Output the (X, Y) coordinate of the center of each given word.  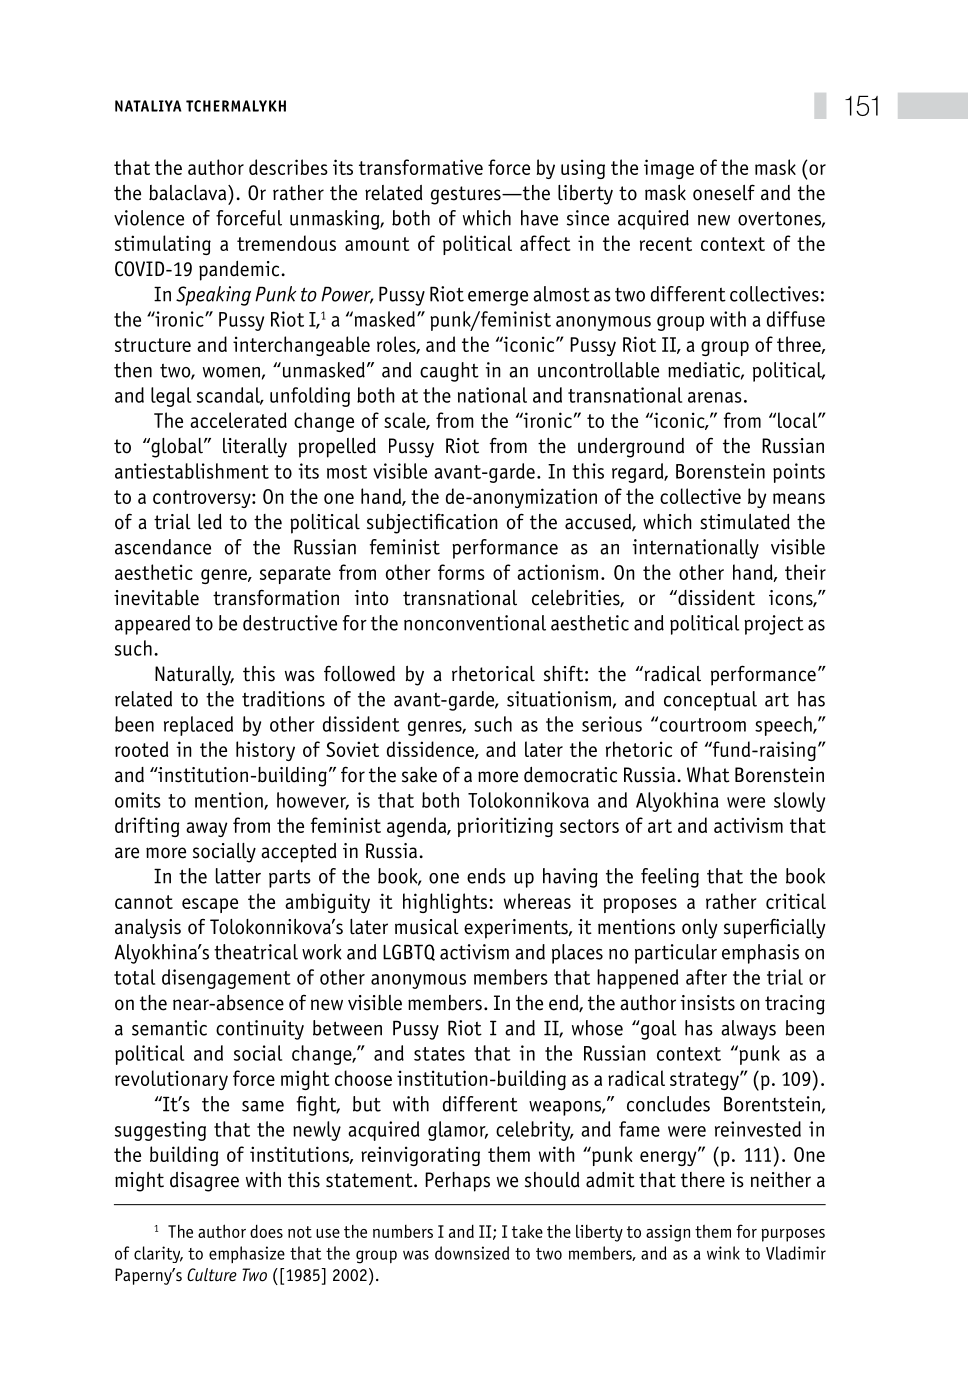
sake (419, 775)
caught (449, 372)
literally (255, 448)
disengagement (226, 979)
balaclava (189, 193)
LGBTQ (409, 952)
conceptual (710, 701)
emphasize (247, 1254)
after (706, 977)
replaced (198, 726)
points (799, 473)
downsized (472, 1253)
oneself (724, 192)
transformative (421, 167)
